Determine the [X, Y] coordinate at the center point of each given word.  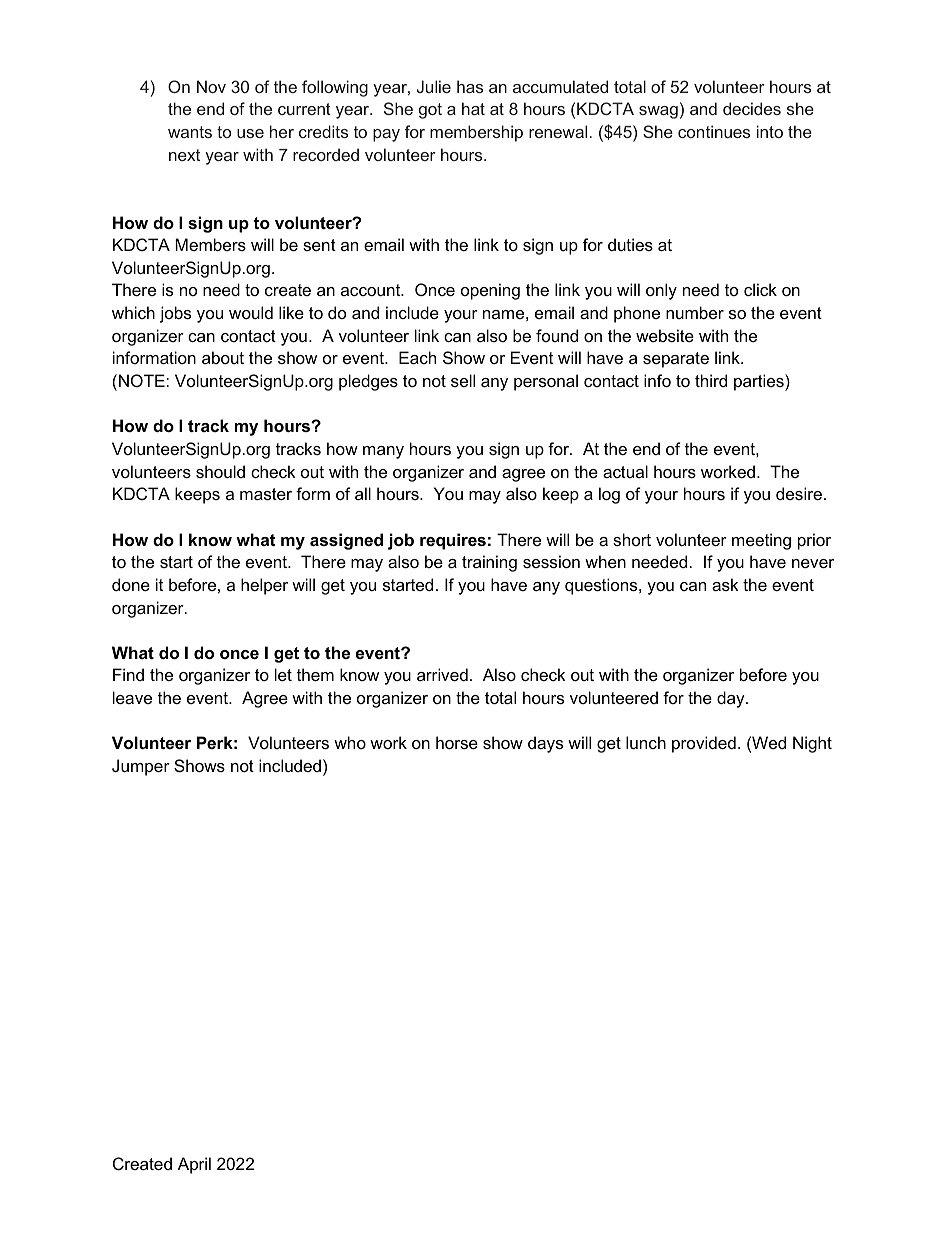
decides [752, 108]
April [194, 1165]
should [220, 471]
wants [190, 132]
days [545, 744]
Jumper [141, 767]
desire [799, 493]
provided [704, 744]
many [383, 452]
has [470, 86]
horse [457, 742]
